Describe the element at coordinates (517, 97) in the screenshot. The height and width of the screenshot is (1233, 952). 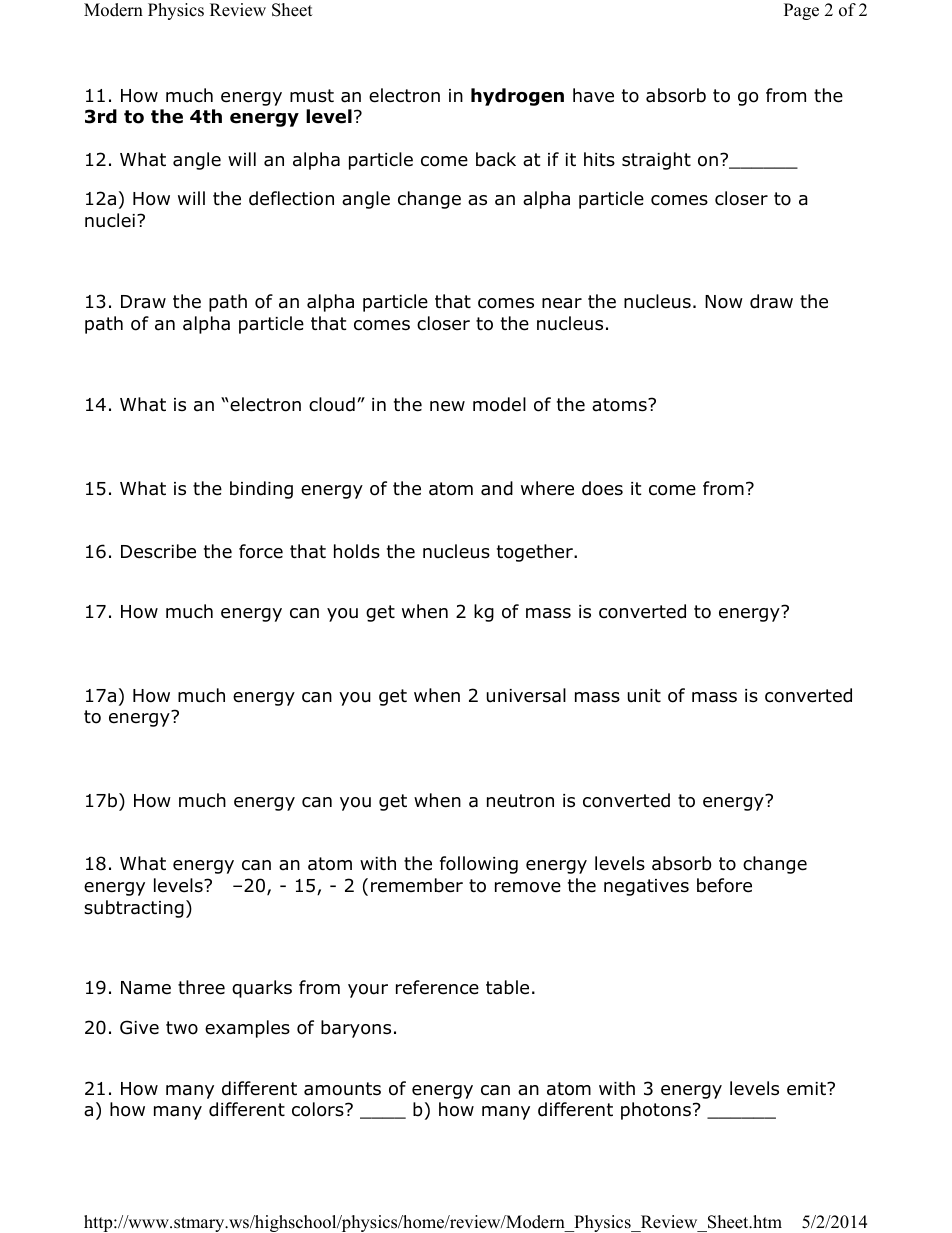
I see `hydrogen` at that location.
